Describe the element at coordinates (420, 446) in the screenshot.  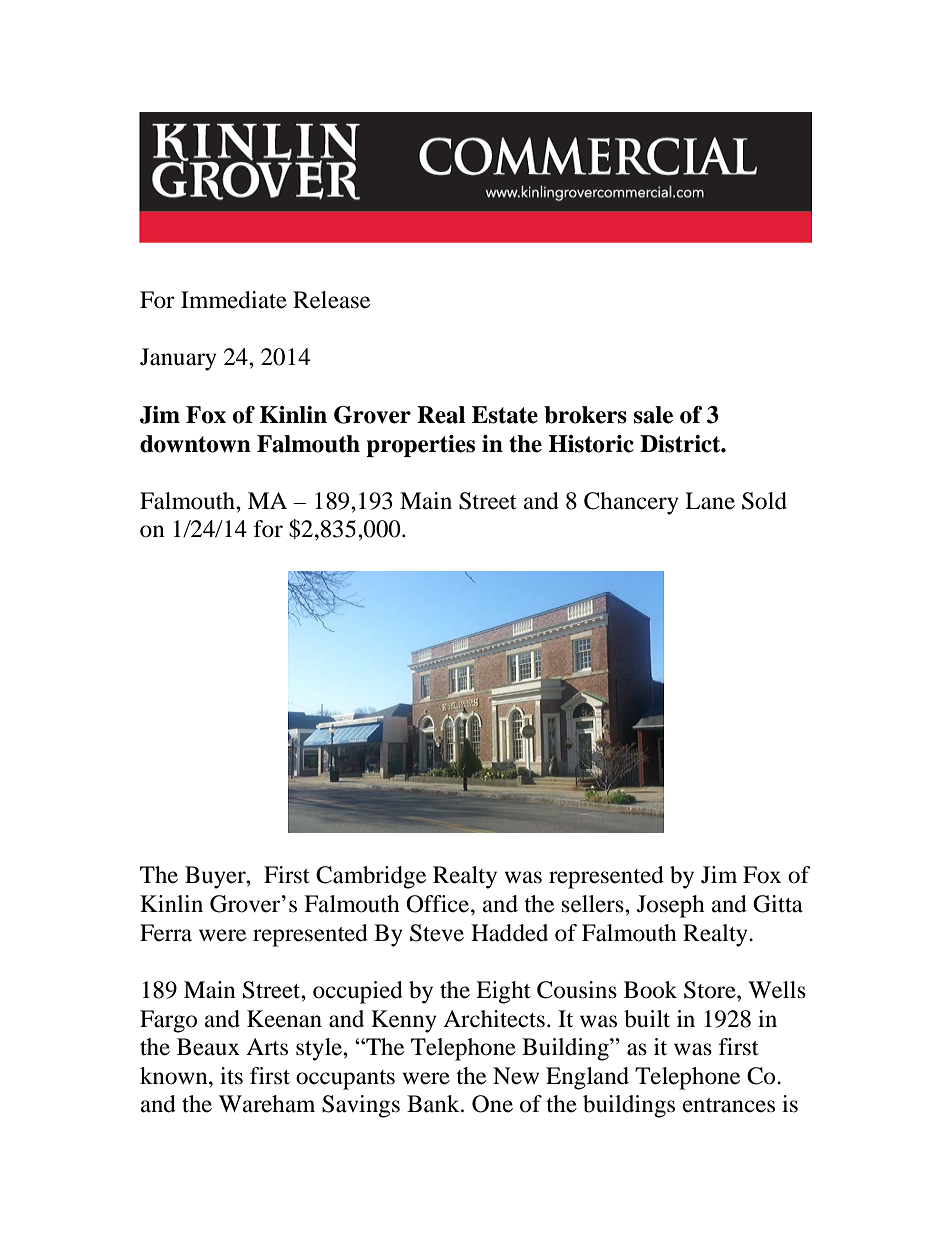
I see `properties` at that location.
